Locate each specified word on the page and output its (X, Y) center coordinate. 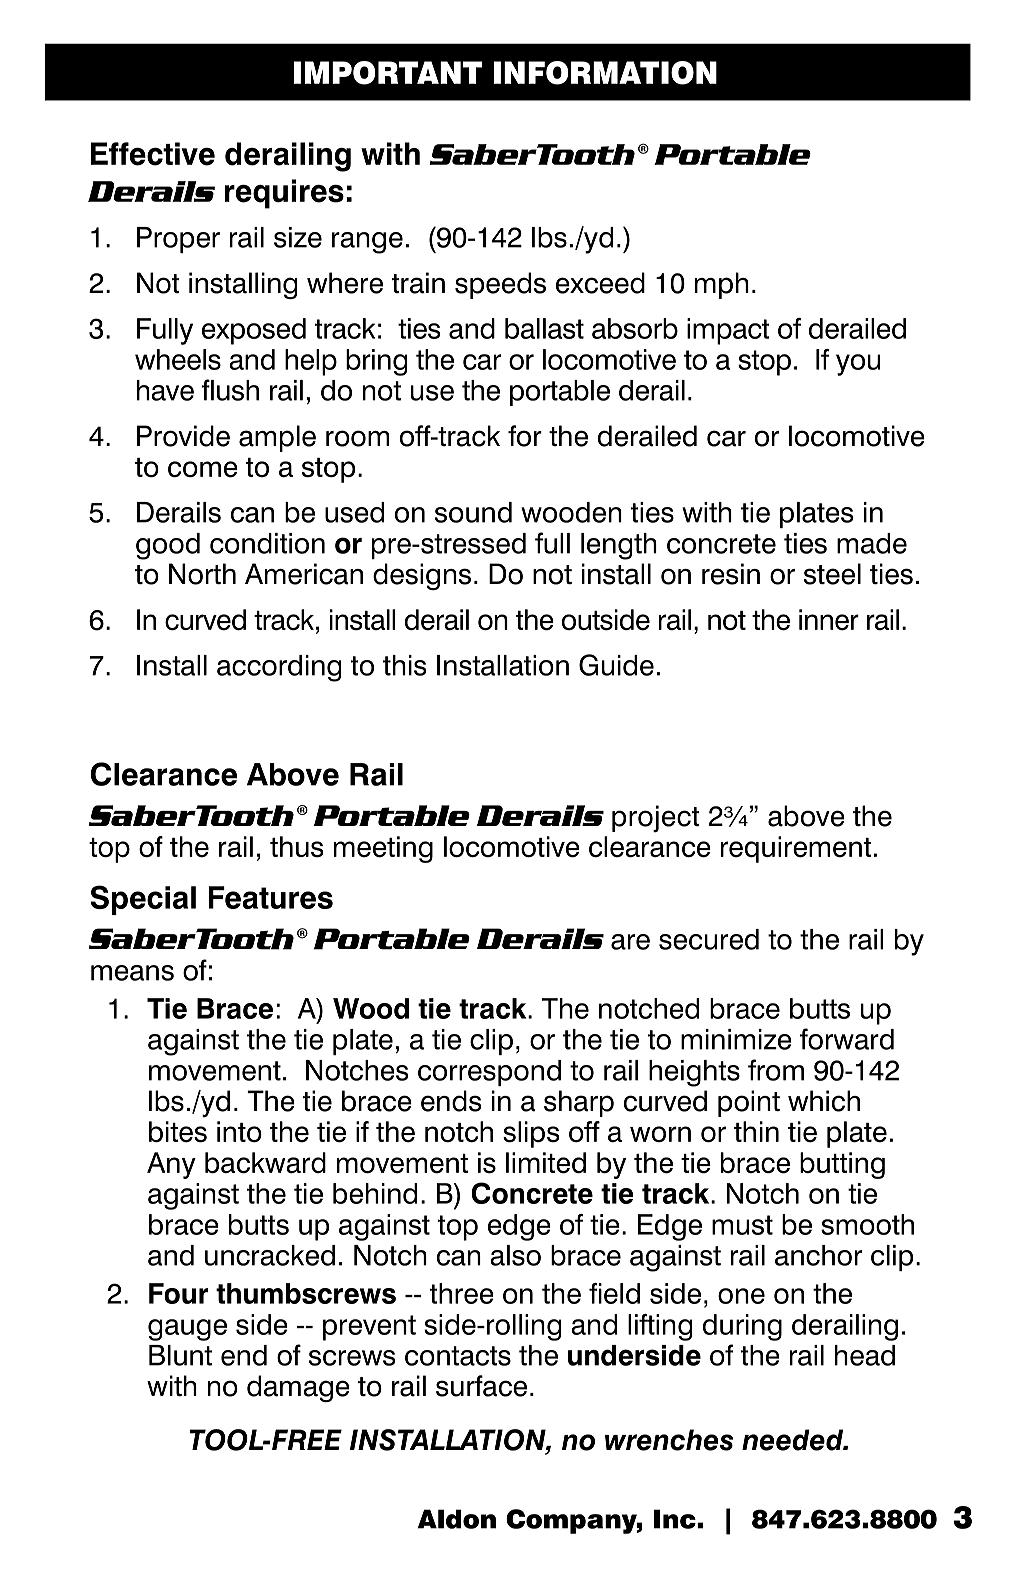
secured (709, 939)
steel (832, 574)
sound (473, 512)
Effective (153, 154)
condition (267, 543)
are (630, 942)
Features (270, 897)
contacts (458, 1356)
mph (722, 285)
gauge (187, 1330)
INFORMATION (605, 73)
